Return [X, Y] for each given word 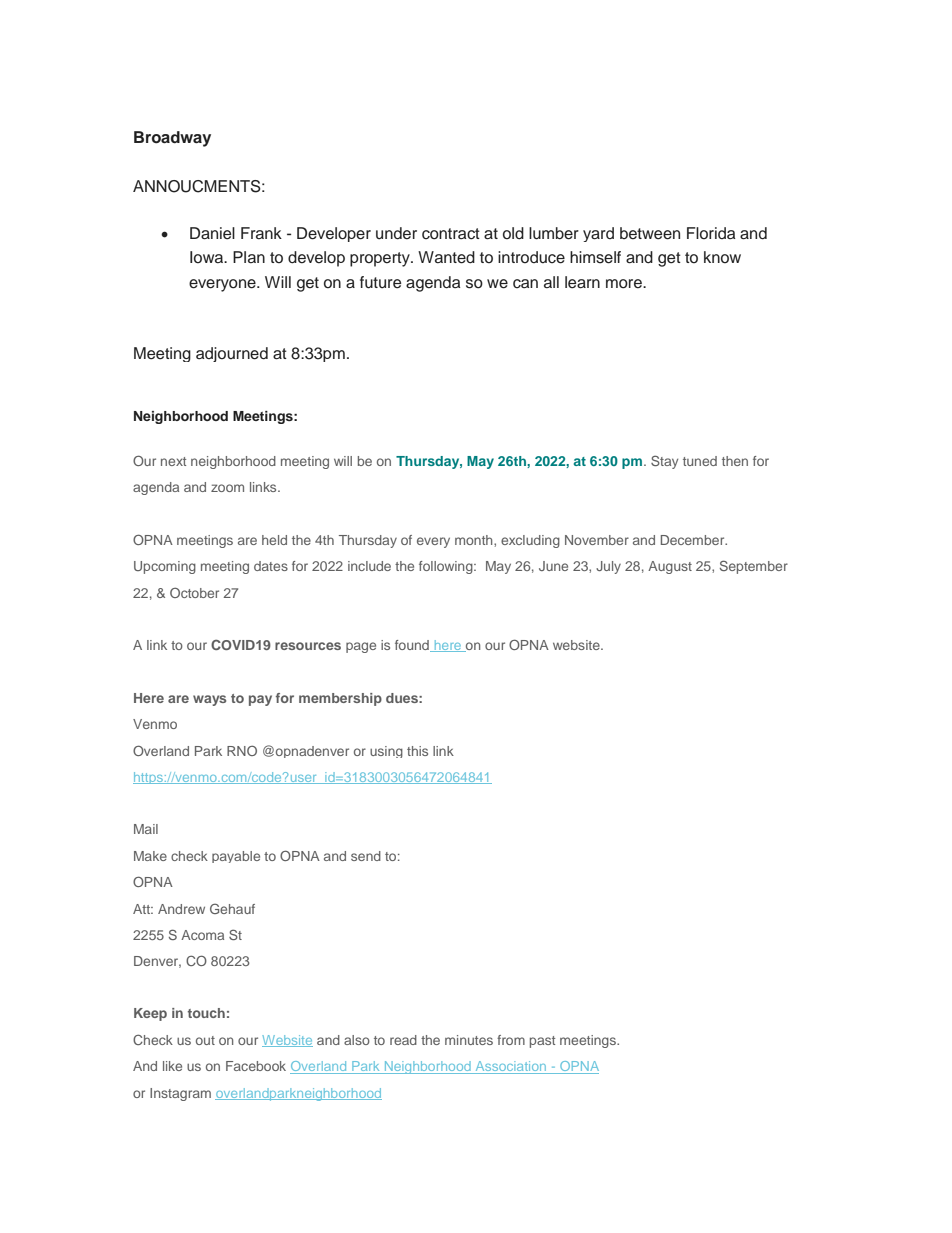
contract [451, 234]
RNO [242, 750]
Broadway [172, 139]
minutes [469, 1040]
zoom [227, 488]
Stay [664, 462]
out [205, 1040]
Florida [711, 233]
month [475, 540]
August [670, 567]
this [417, 751]
